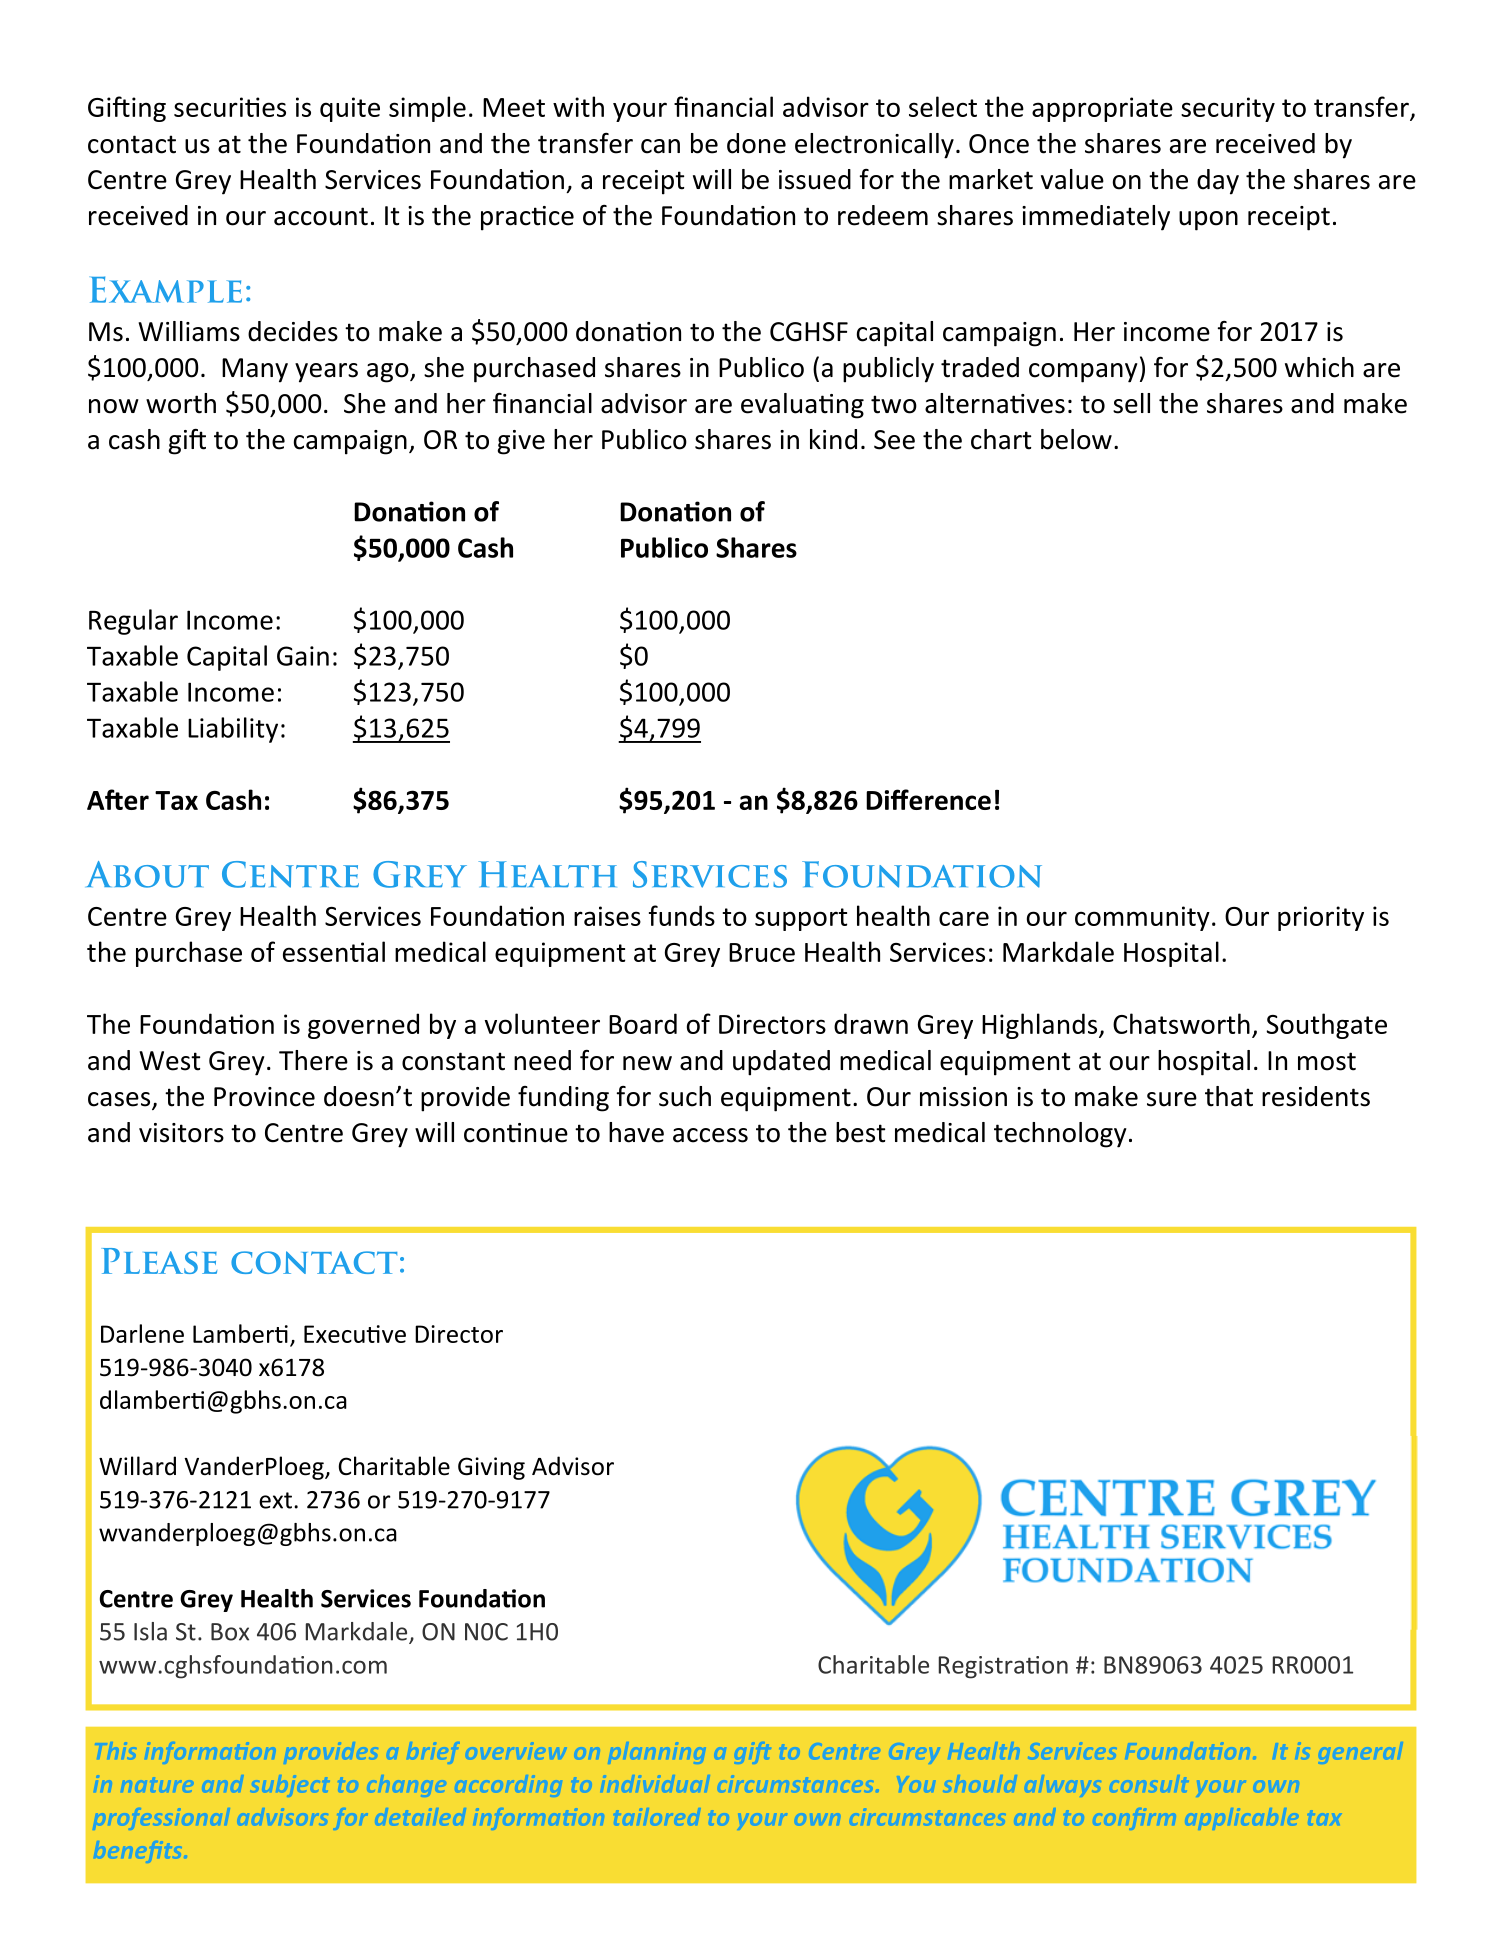 This image has width=1507, height=1950. What do you see at coordinates (710, 1135) in the image?
I see `access` at bounding box center [710, 1135].
